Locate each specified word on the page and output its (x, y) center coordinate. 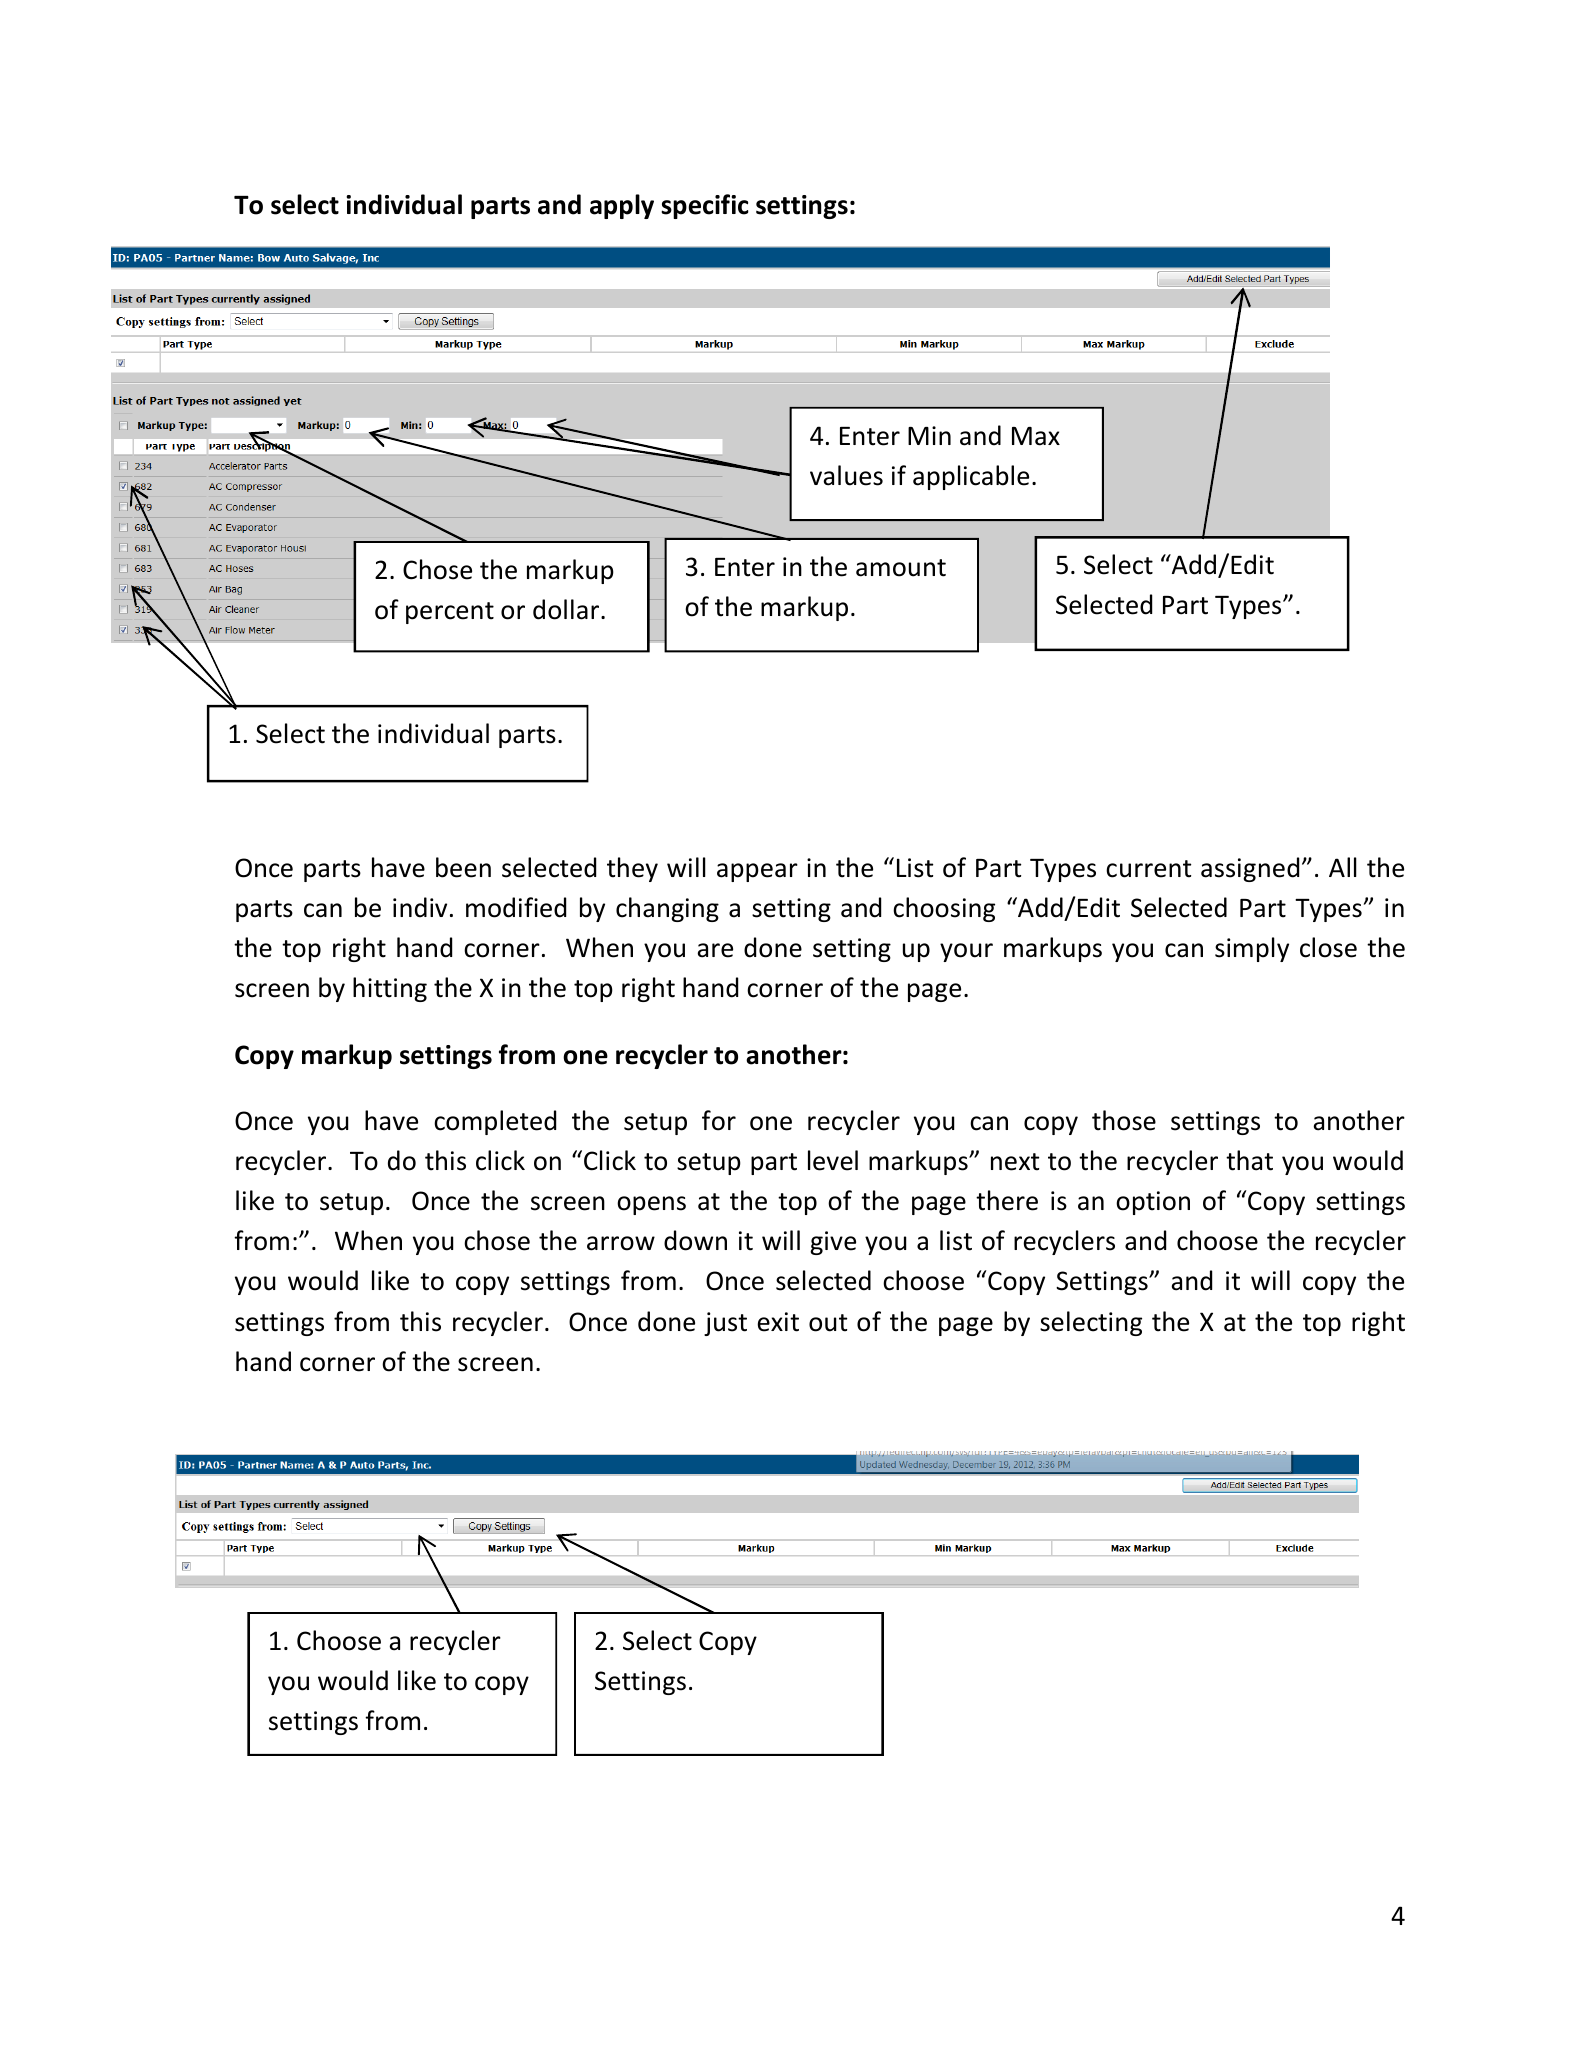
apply (622, 206)
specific (705, 206)
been (463, 867)
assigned (1250, 869)
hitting (390, 989)
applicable (971, 477)
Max (1036, 436)
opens (651, 1205)
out (828, 1323)
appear (757, 872)
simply (1252, 949)
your (966, 952)
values (846, 475)
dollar (567, 609)
